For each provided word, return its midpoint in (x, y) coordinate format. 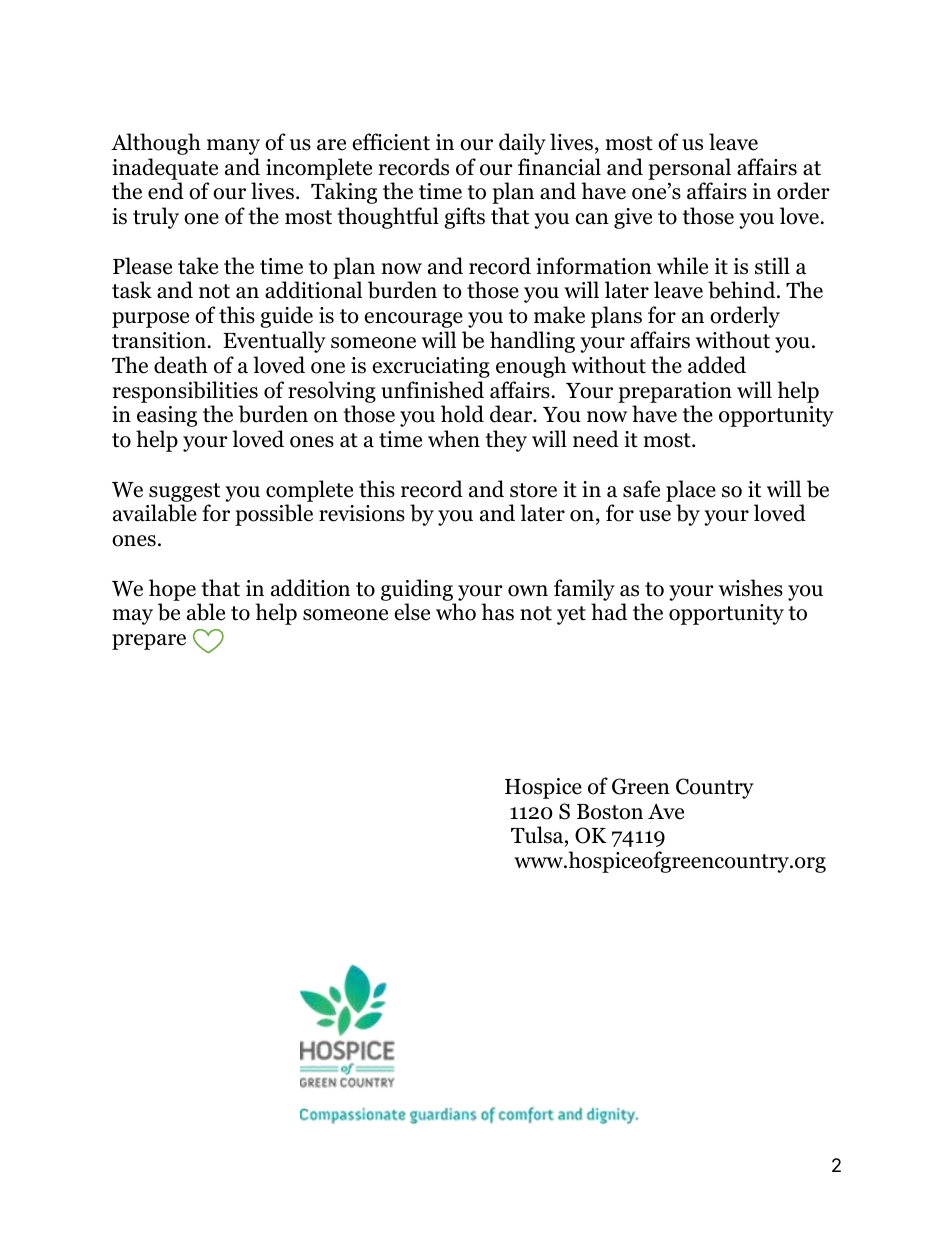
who (456, 612)
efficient (391, 142)
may (133, 617)
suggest (184, 492)
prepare (149, 642)
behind (743, 290)
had (609, 612)
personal (689, 169)
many (233, 147)
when (454, 439)
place (691, 491)
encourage (413, 320)
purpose (150, 320)
